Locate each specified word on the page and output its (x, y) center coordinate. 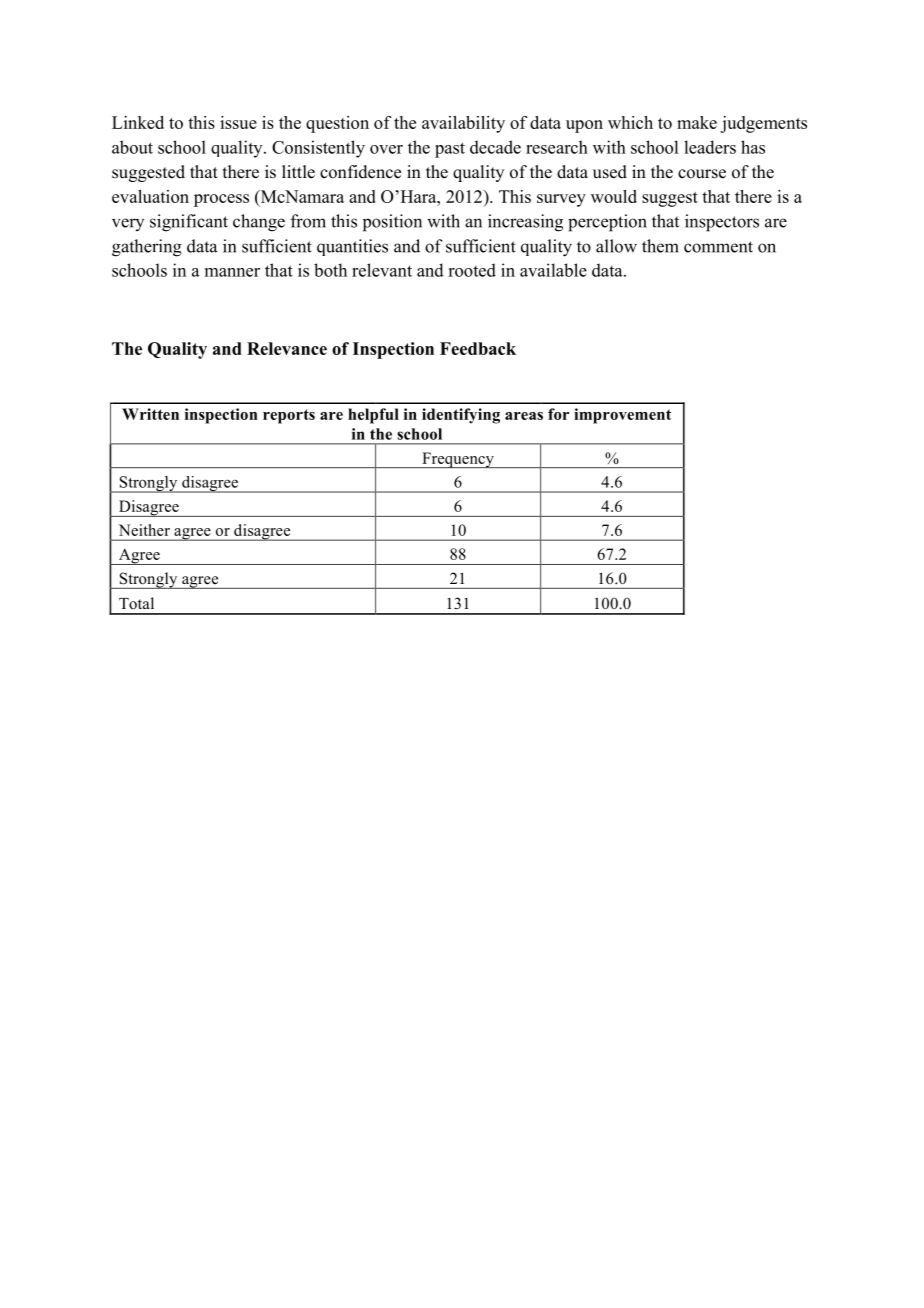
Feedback (478, 348)
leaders (710, 147)
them (660, 246)
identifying (461, 416)
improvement (622, 416)
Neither (144, 530)
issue (238, 122)
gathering (147, 248)
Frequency (458, 460)
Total (136, 603)
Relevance (287, 348)
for (558, 414)
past (450, 150)
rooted (472, 270)
